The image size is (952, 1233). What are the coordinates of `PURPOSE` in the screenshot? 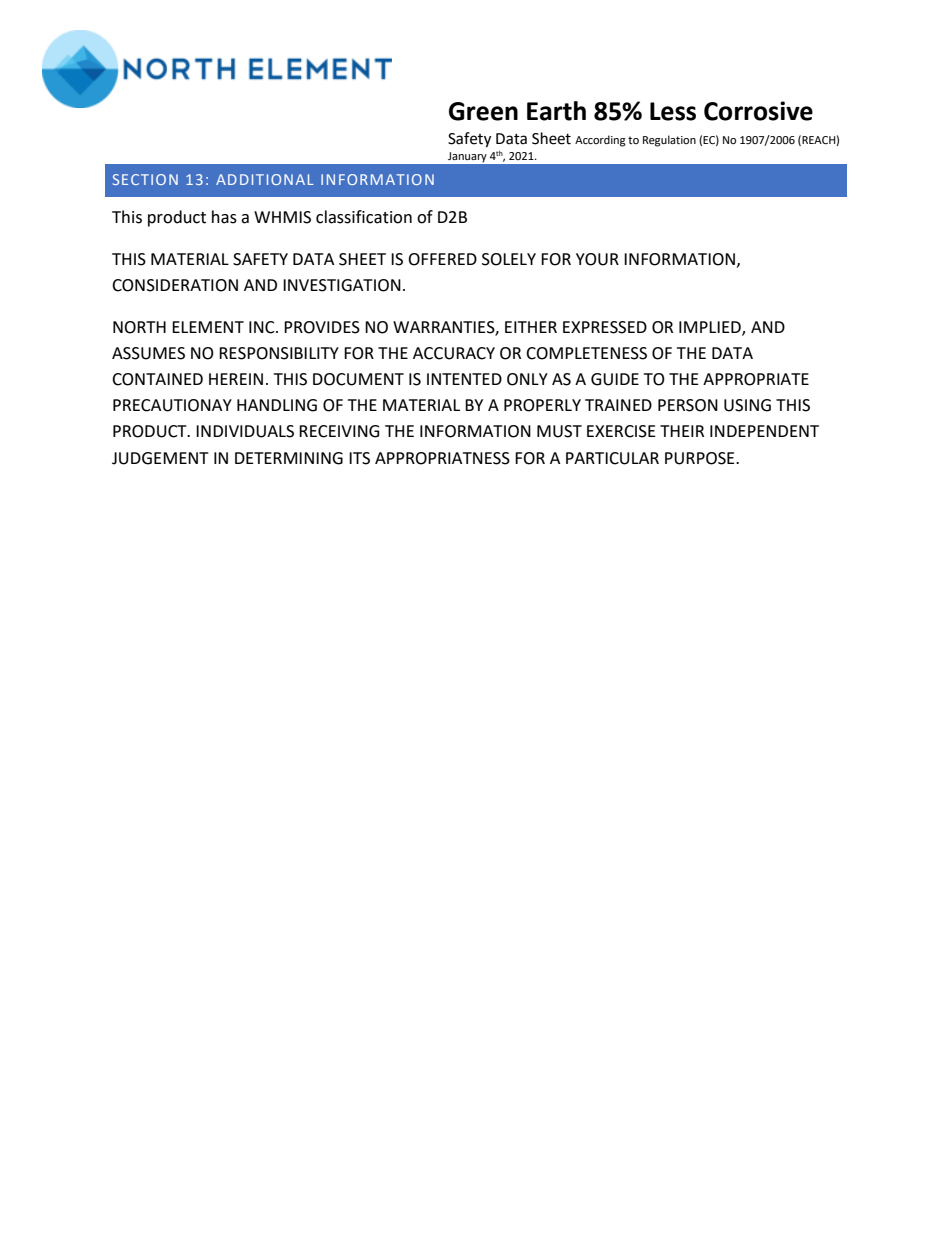 It's located at (701, 458).
